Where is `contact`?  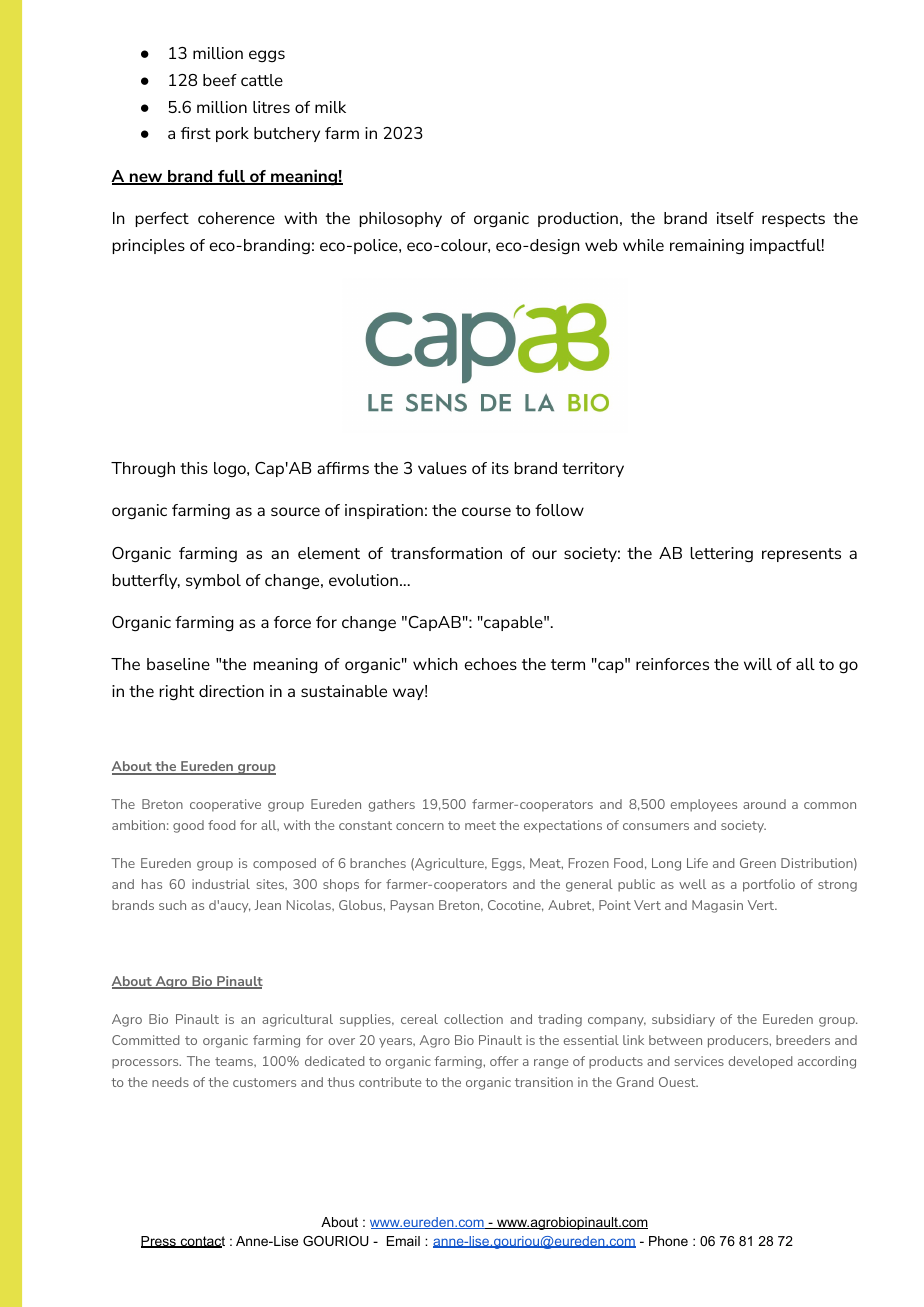
contact is located at coordinates (201, 1242).
